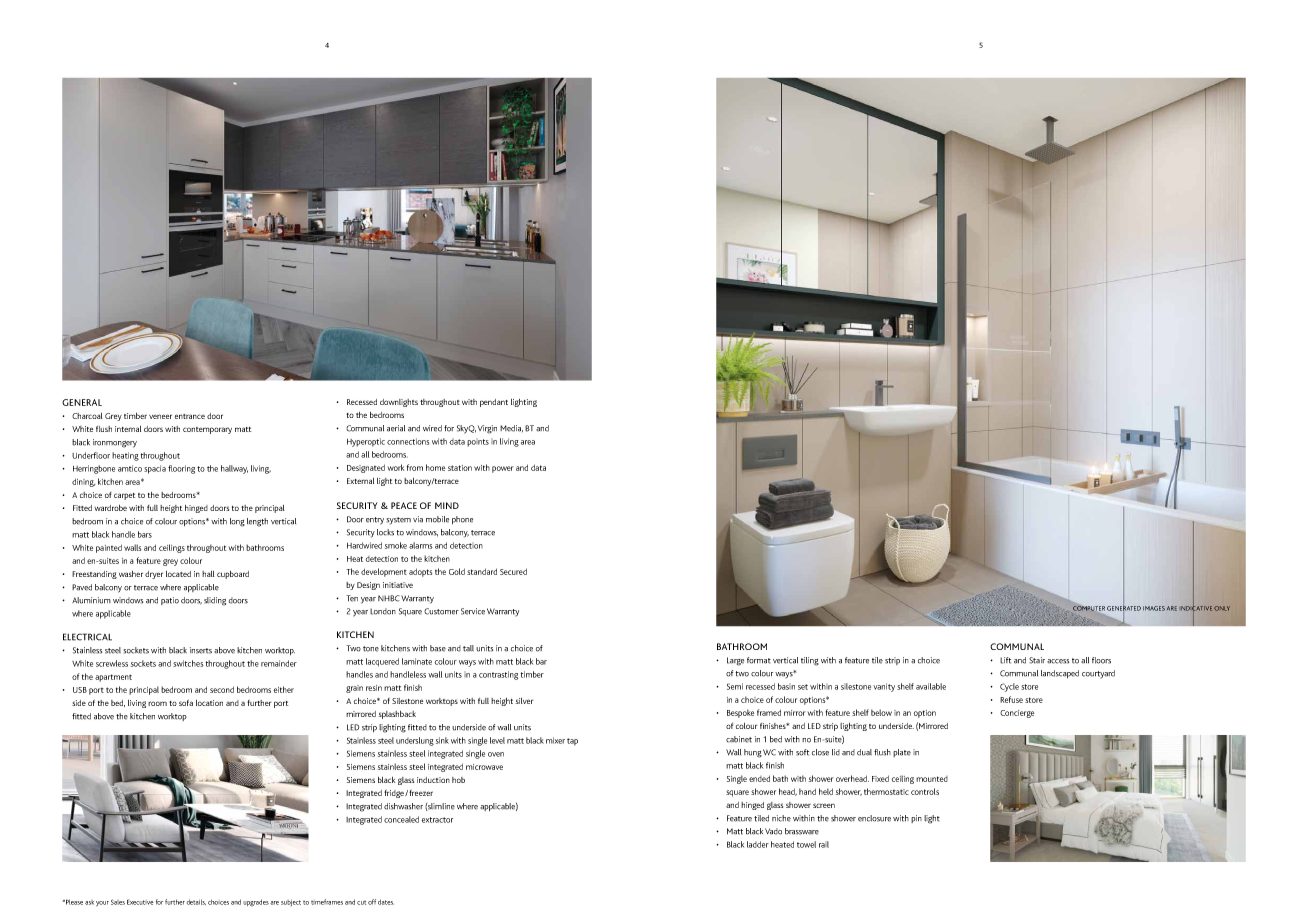  I want to click on floors, so click(1101, 660).
